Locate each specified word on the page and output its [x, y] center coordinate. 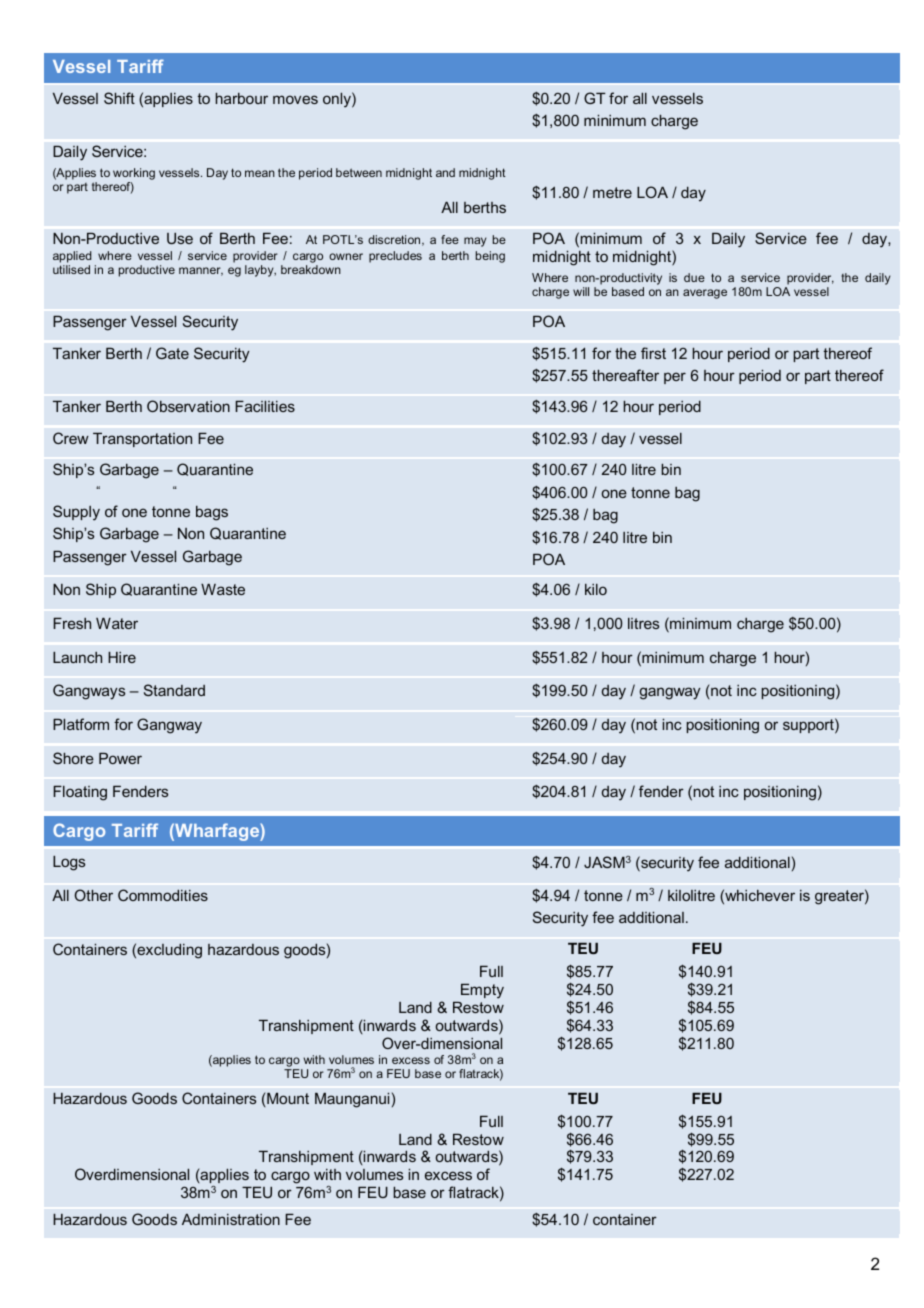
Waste [223, 589]
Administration [231, 1219]
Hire [122, 657]
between [359, 172]
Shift [119, 98]
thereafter [625, 375]
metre [612, 192]
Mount [287, 1099]
